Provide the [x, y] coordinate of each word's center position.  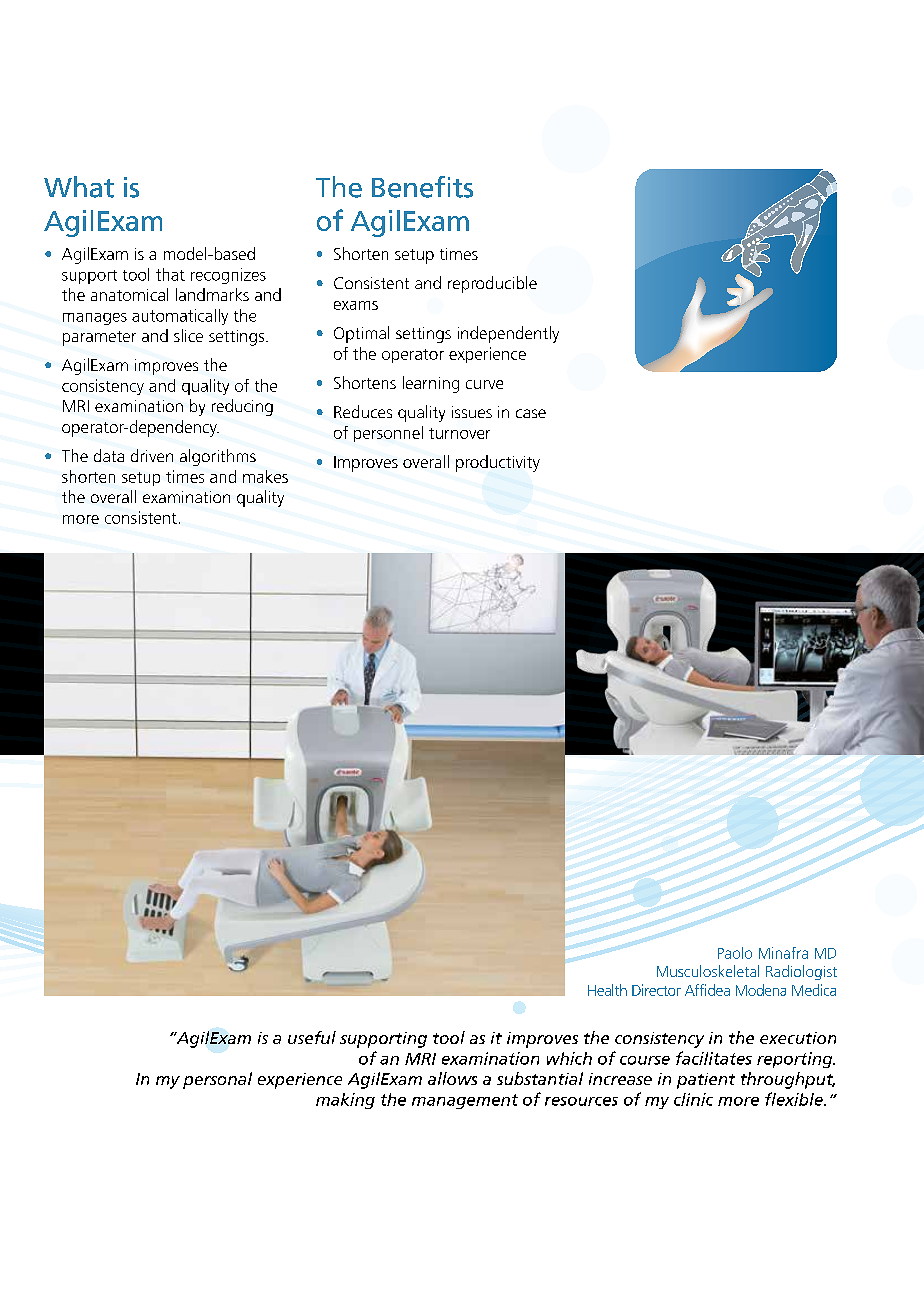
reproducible [492, 284]
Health [607, 990]
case [531, 413]
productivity [498, 463]
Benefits [422, 187]
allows [452, 1078]
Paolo [735, 953]
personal [217, 1080]
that [170, 274]
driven [152, 455]
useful [312, 1037]
